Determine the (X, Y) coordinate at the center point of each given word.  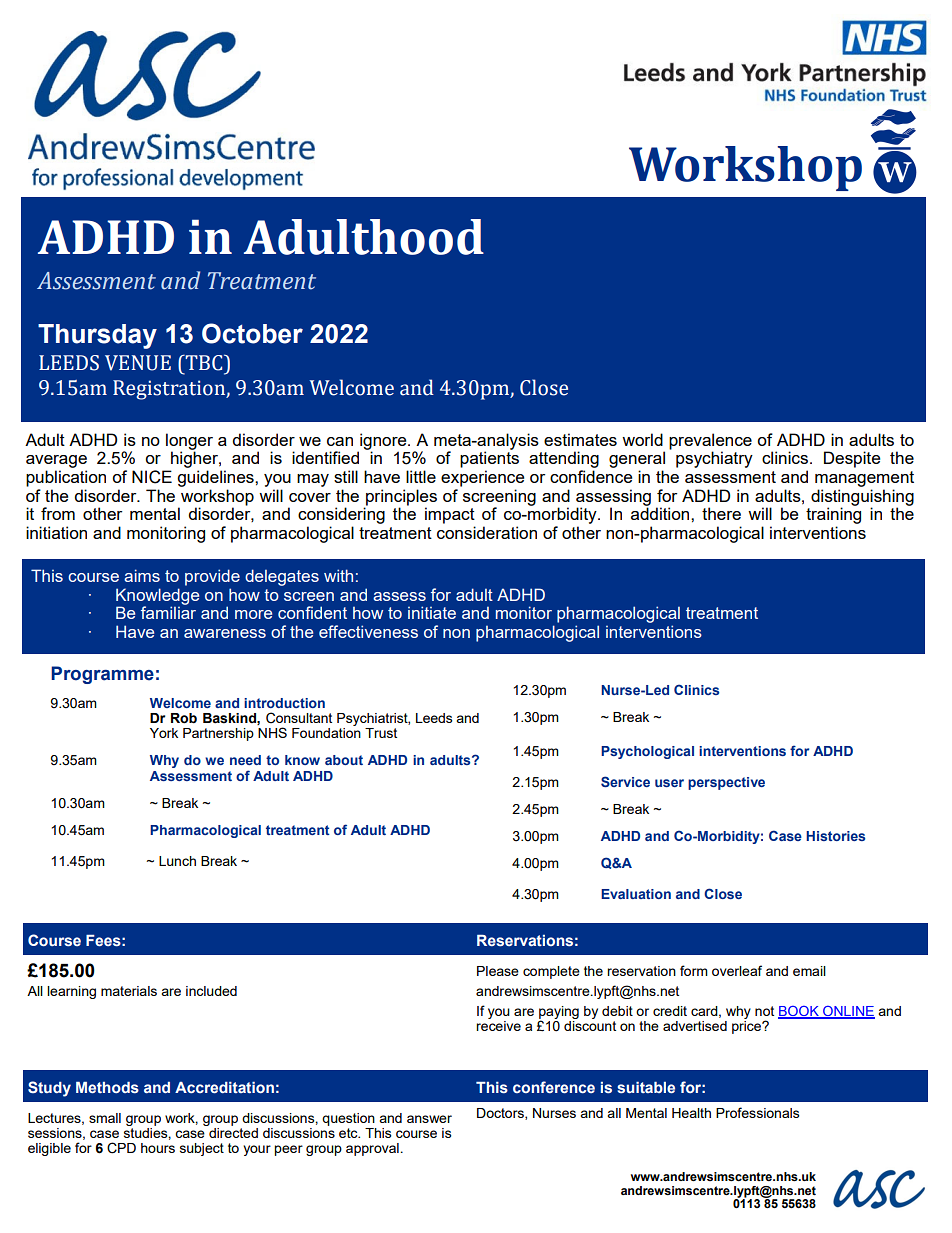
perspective (726, 783)
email (809, 971)
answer (429, 1119)
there (721, 513)
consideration (487, 532)
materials (129, 991)
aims (142, 575)
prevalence (710, 441)
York (164, 733)
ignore (383, 442)
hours (158, 1148)
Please (498, 971)
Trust (381, 733)
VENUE (138, 363)
